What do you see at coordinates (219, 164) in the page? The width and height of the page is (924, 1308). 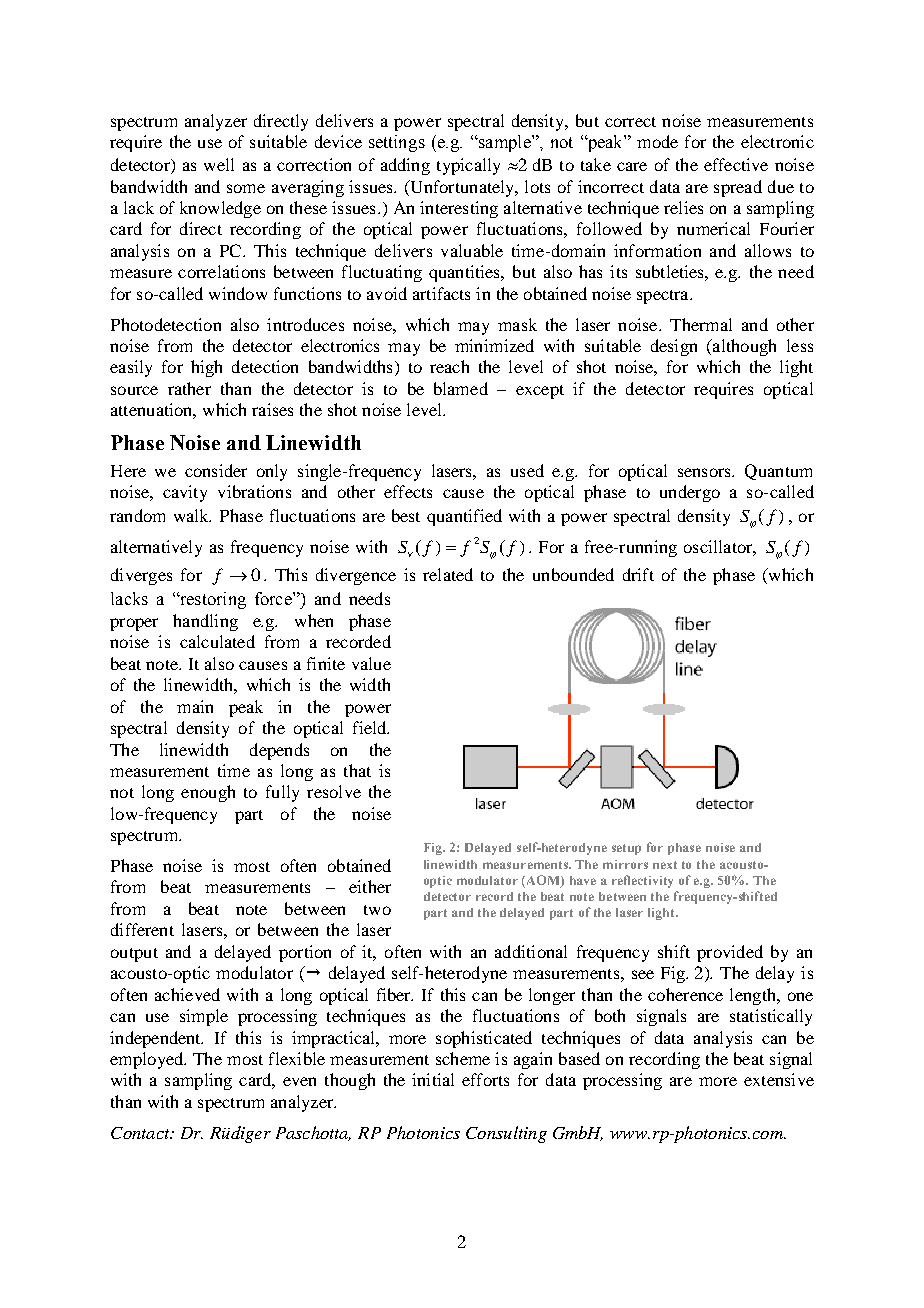 I see `well` at bounding box center [219, 164].
